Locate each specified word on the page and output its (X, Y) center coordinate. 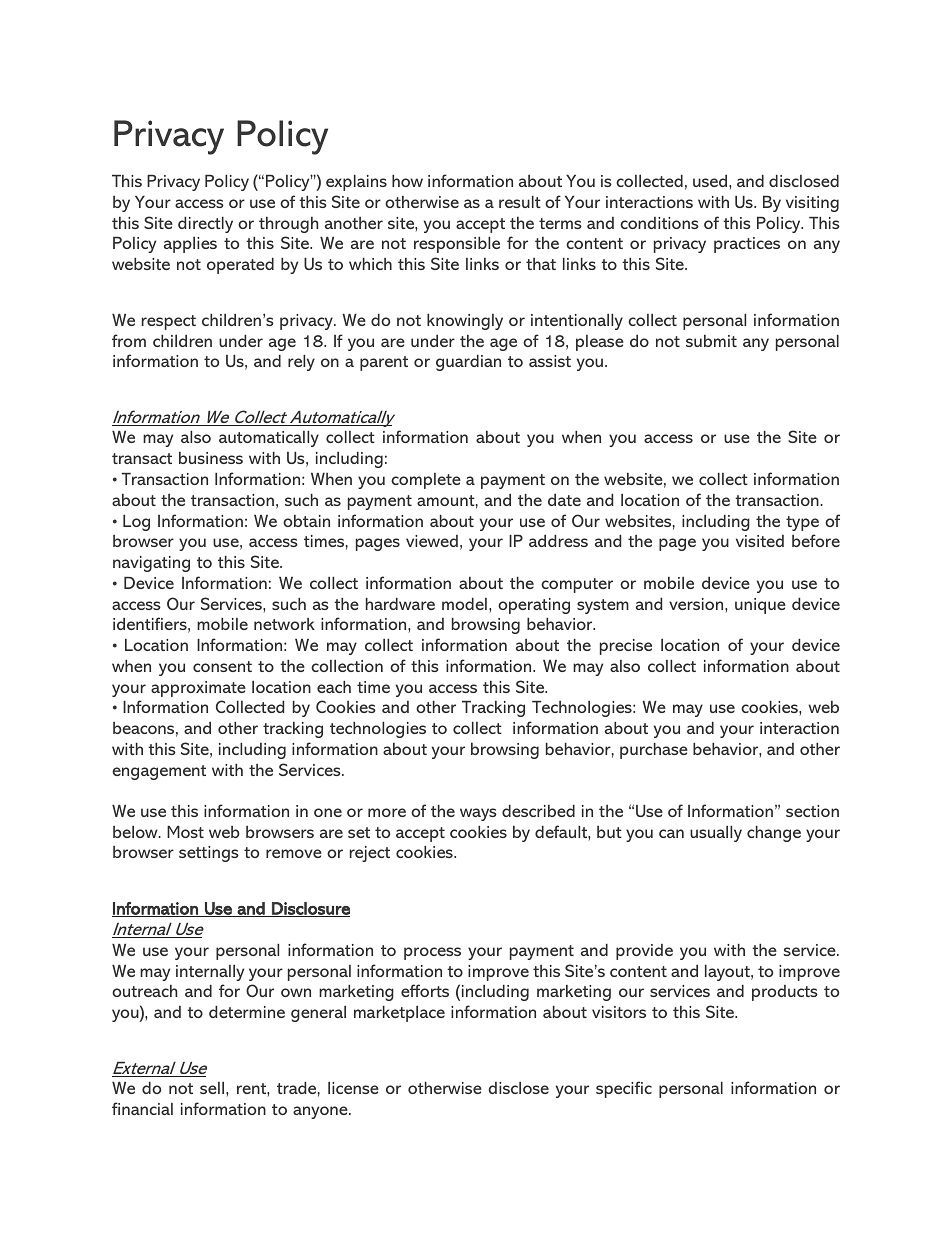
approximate (198, 689)
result (520, 202)
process (432, 953)
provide (644, 952)
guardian (468, 363)
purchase (654, 751)
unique (760, 606)
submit (711, 341)
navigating (151, 564)
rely (301, 363)
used (711, 181)
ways (478, 814)
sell (213, 1088)
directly (205, 225)
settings (209, 854)
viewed (432, 541)
